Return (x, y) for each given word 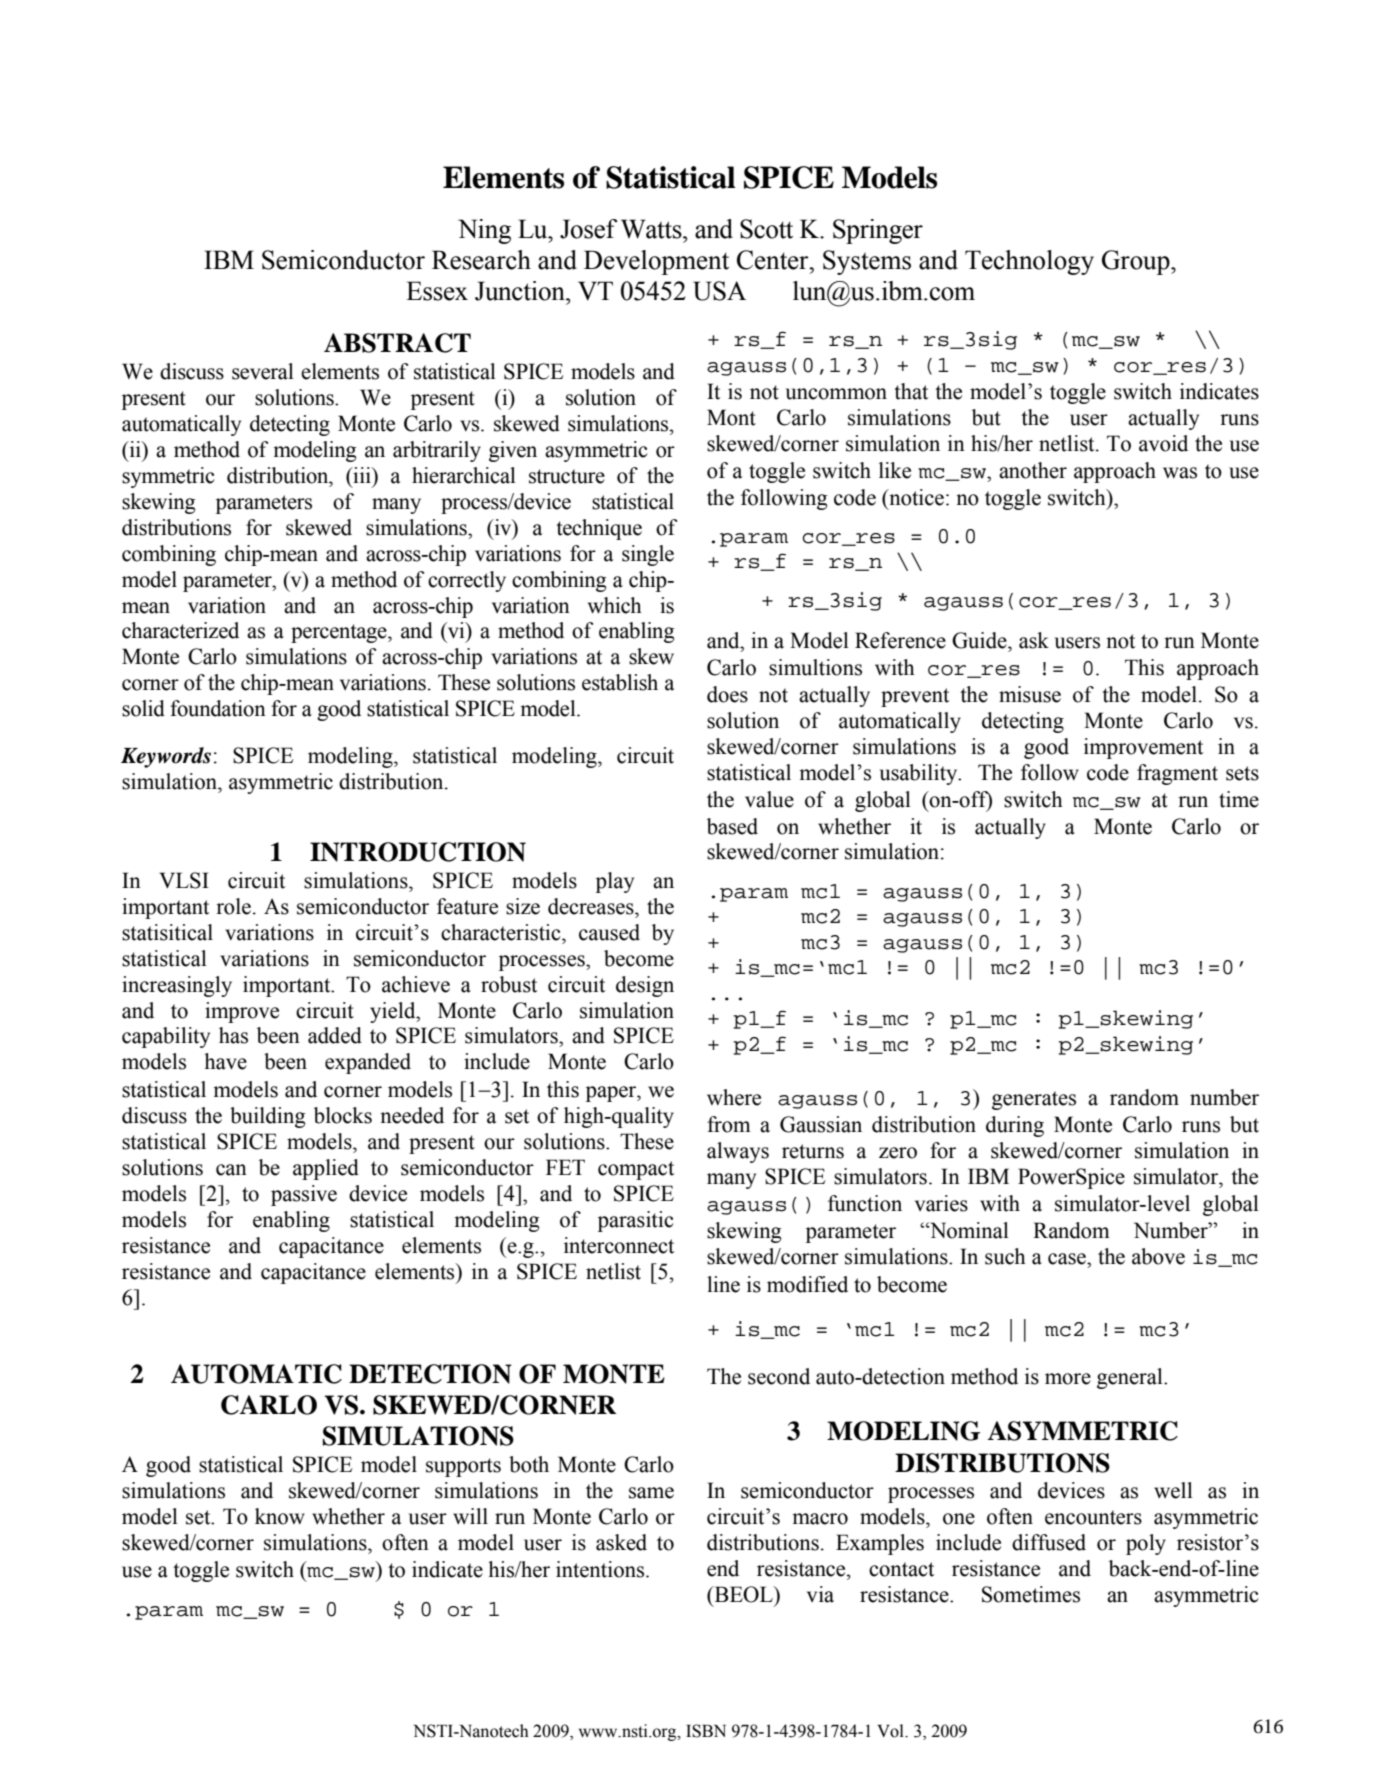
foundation (218, 708)
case (1068, 1259)
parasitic (636, 1221)
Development (656, 262)
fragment (1177, 774)
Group (1137, 262)
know (280, 1516)
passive (304, 1195)
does (727, 694)
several (263, 371)
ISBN (706, 1731)
